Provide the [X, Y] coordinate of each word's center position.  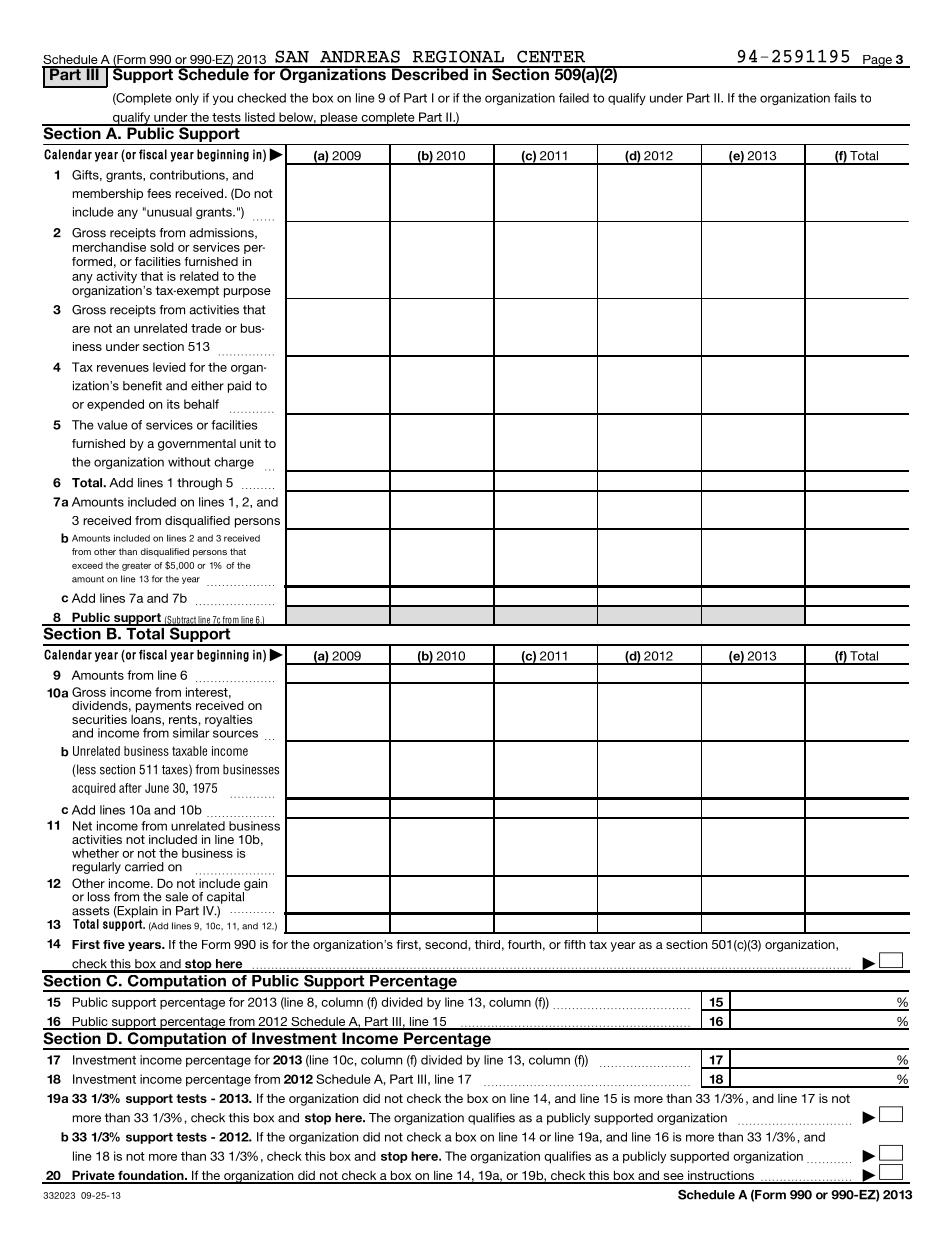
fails [845, 98]
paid [239, 387]
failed [574, 98]
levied [169, 367]
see [673, 1178]
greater [136, 566]
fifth [575, 944]
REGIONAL [458, 56]
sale [176, 897]
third [487, 944]
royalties [228, 721]
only [187, 99]
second [446, 944]
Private [93, 1176]
